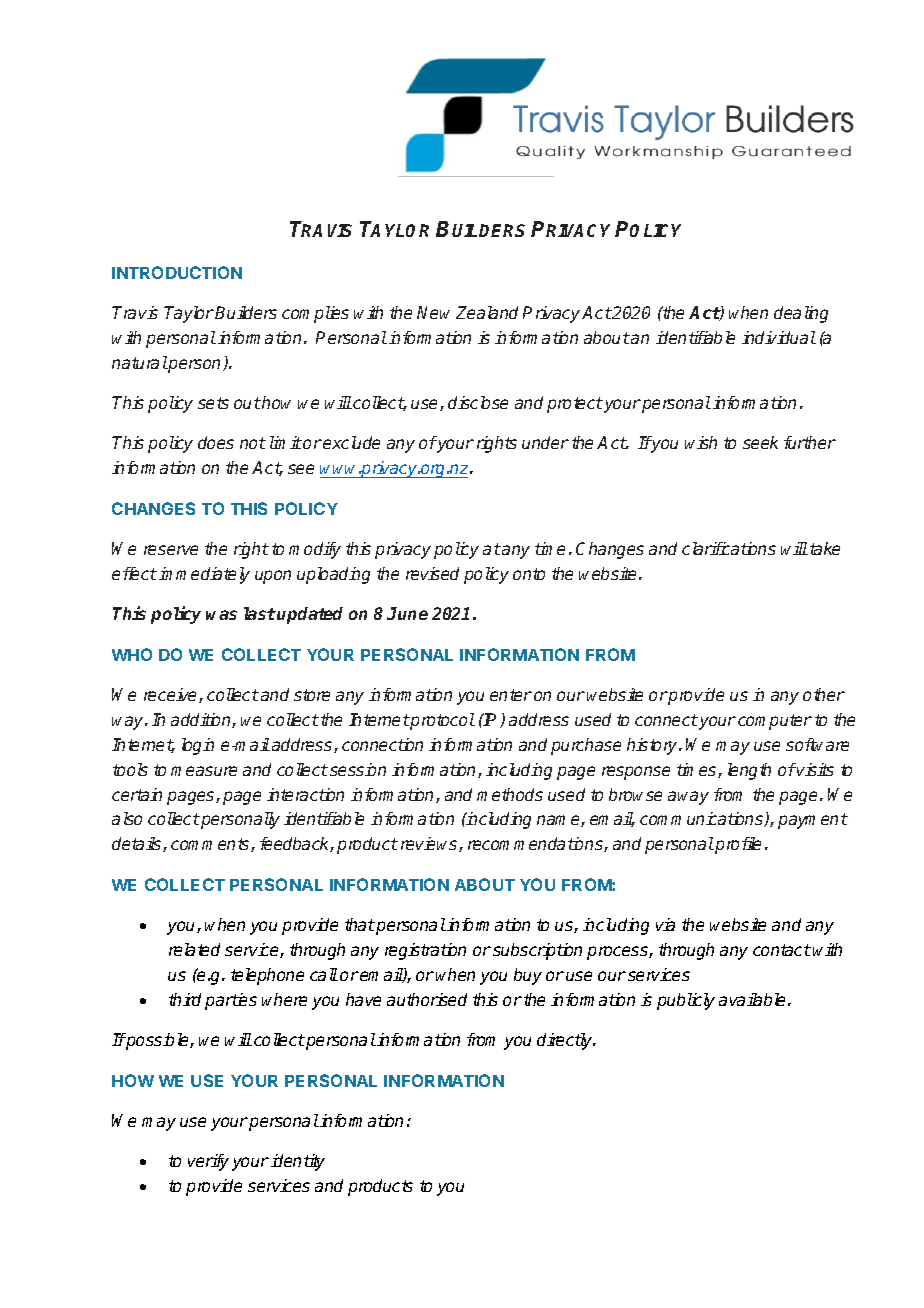  What do you see at coordinates (171, 550) in the screenshot?
I see `reserve` at bounding box center [171, 550].
